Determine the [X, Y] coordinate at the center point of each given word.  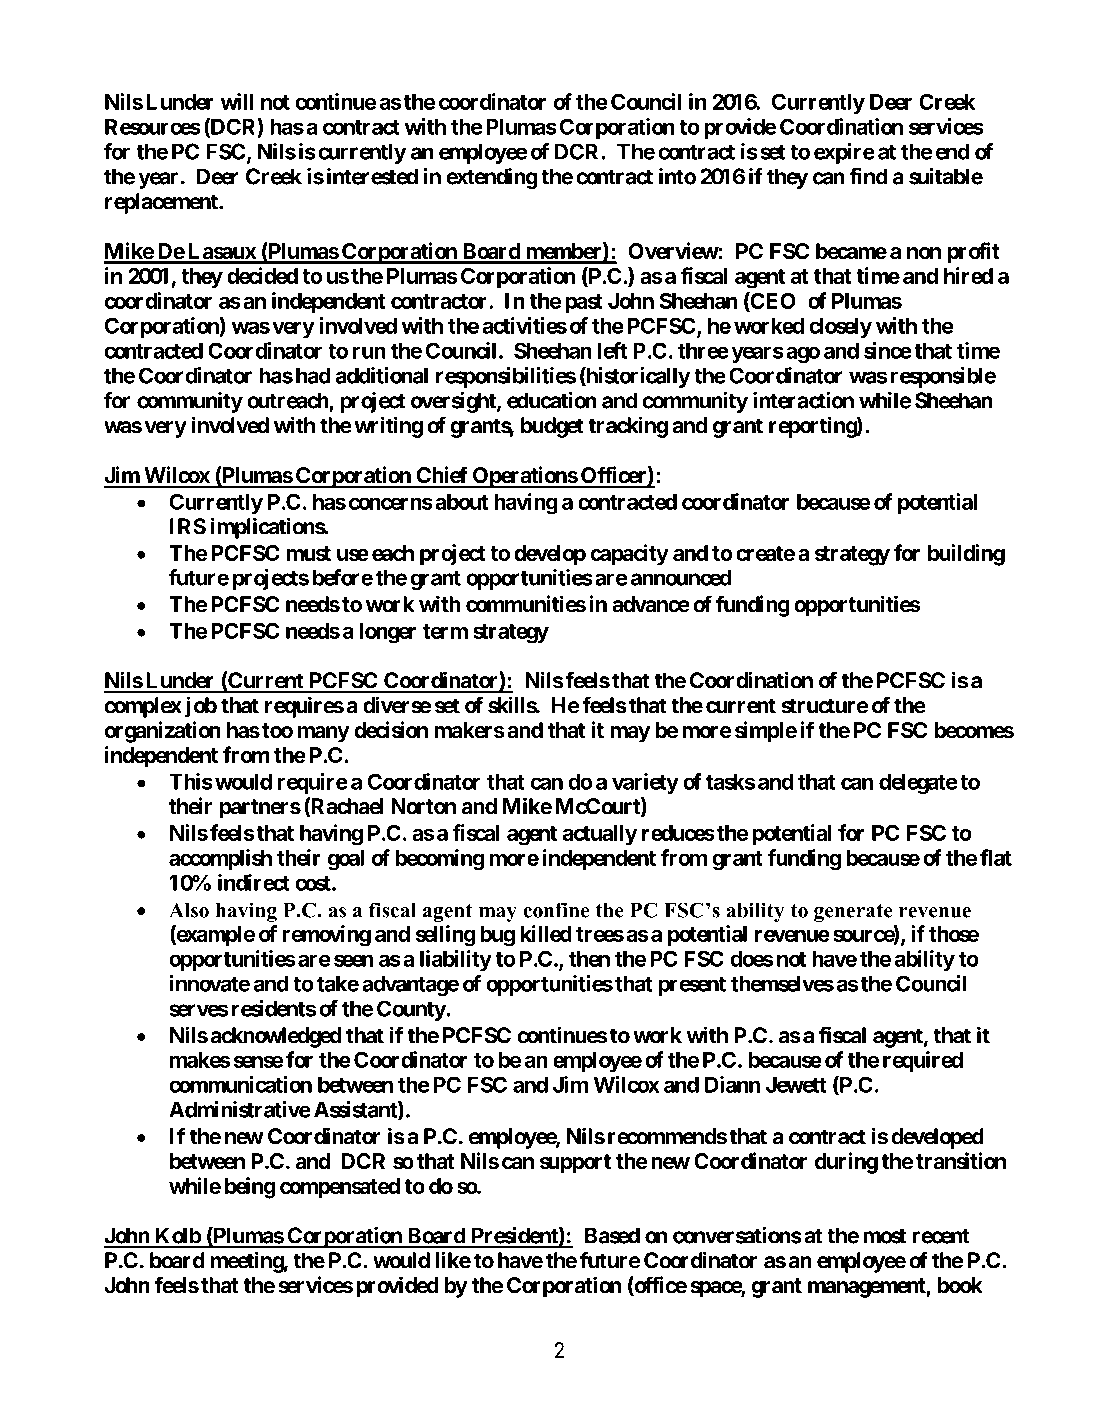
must [309, 553]
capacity [629, 555]
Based [612, 1235]
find [869, 176]
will [237, 101]
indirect [254, 882]
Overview [673, 250]
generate [853, 913]
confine [556, 910]
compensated [340, 1188]
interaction [803, 400]
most [884, 1236]
